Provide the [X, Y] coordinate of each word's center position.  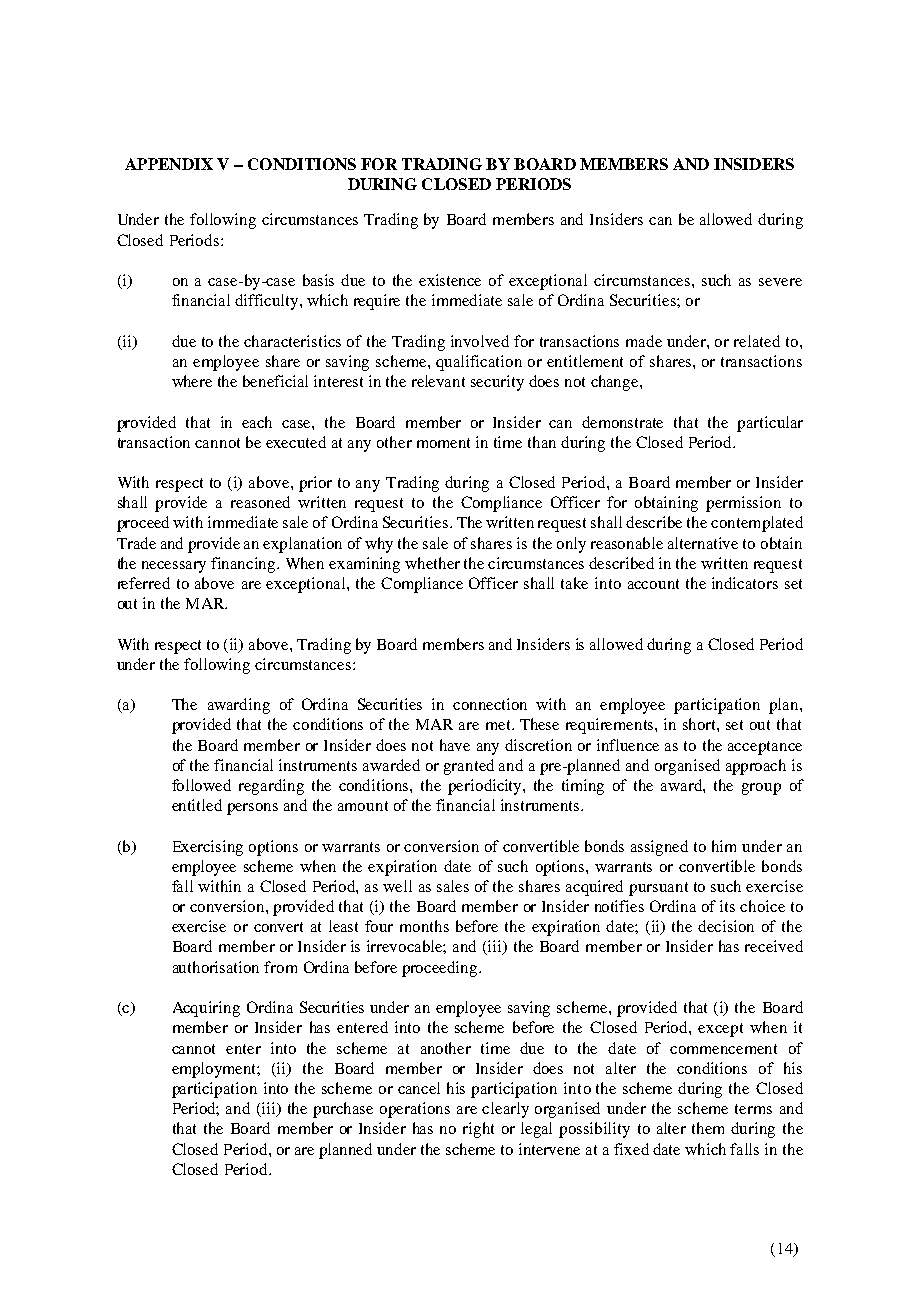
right [478, 1130]
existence [450, 280]
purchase [343, 1110]
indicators [745, 583]
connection [490, 704]
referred [144, 583]
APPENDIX [169, 164]
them [708, 1128]
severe [780, 282]
